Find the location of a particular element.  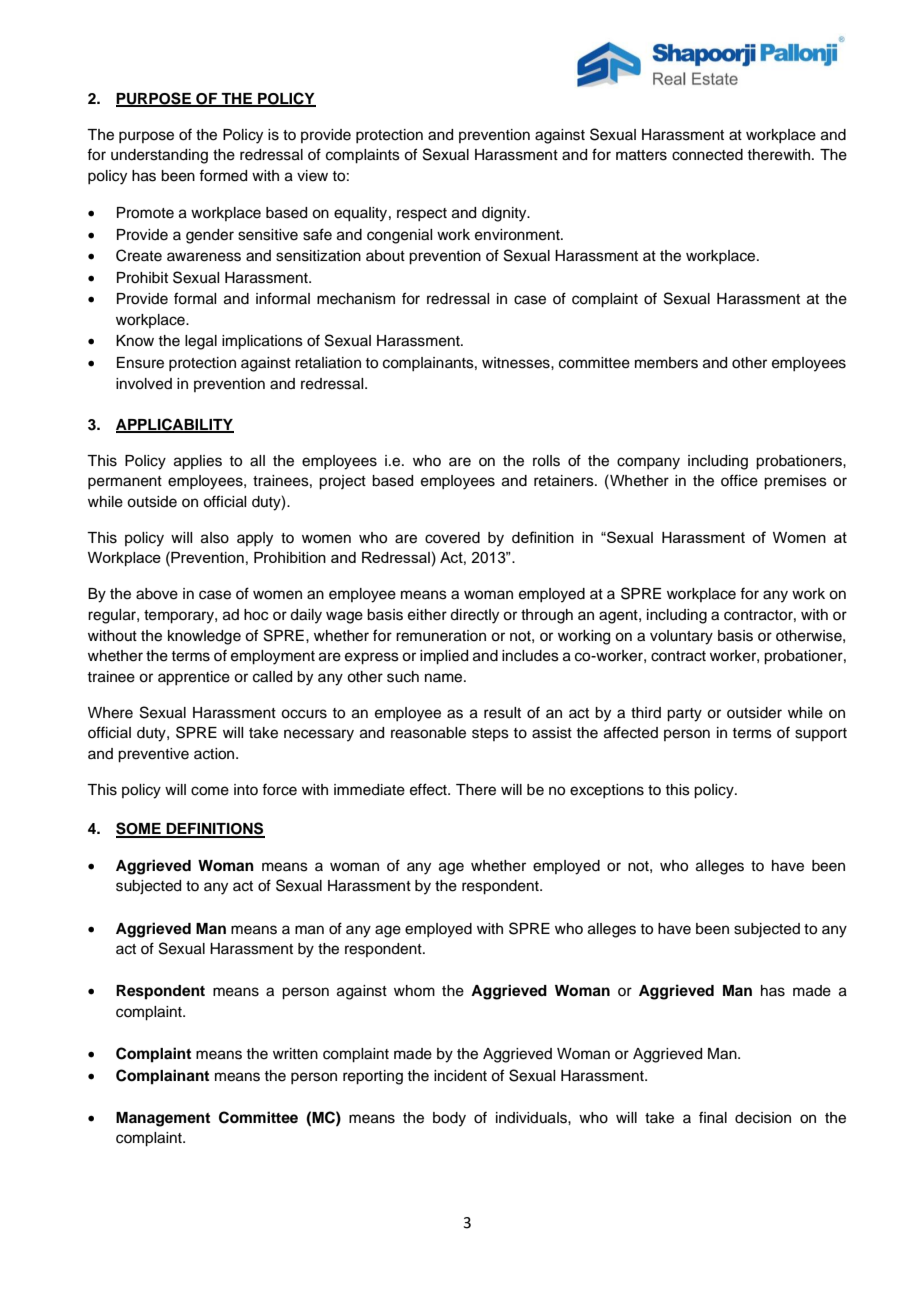

effect is located at coordinates (429, 789).
